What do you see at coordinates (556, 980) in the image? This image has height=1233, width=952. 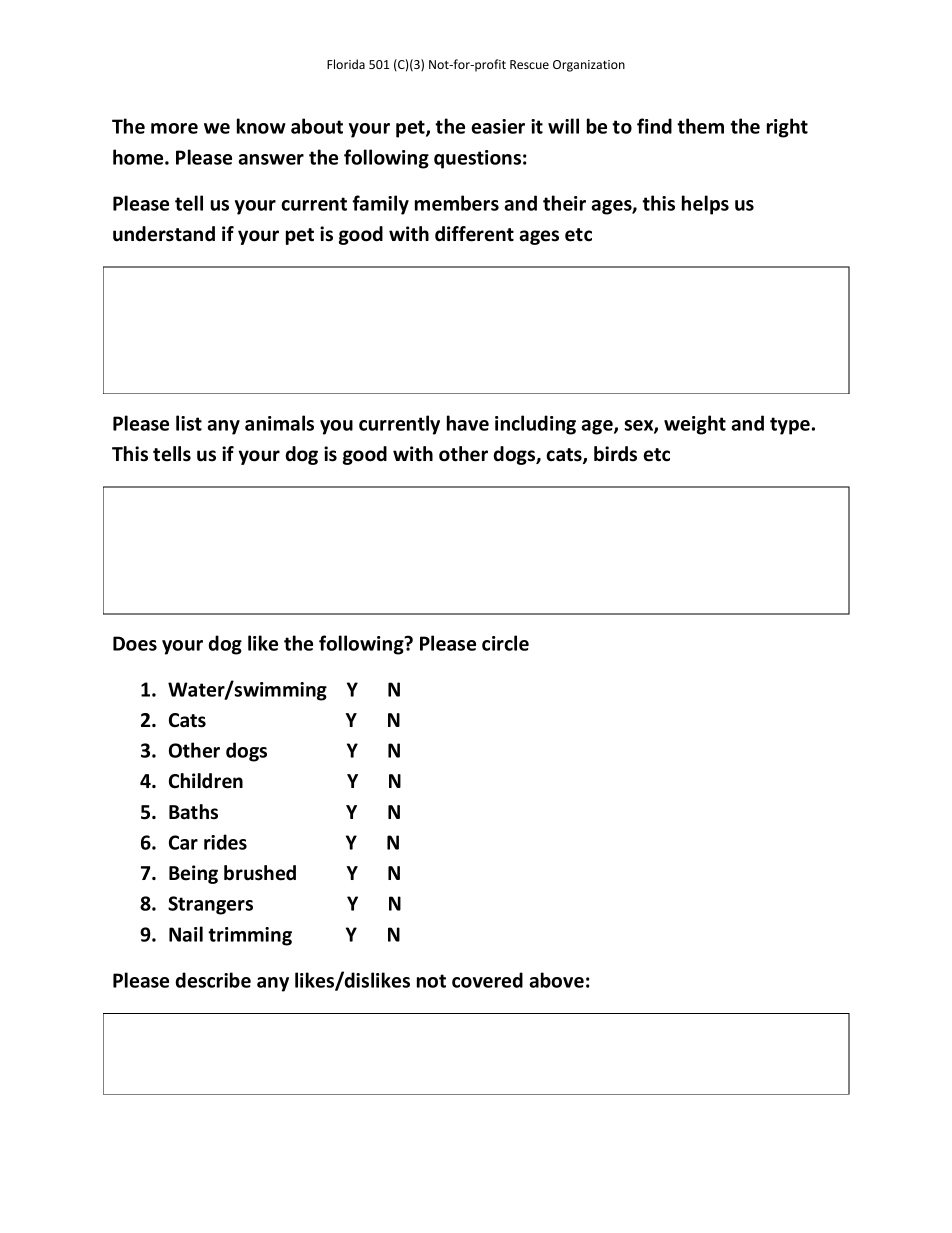 I see `above` at bounding box center [556, 980].
